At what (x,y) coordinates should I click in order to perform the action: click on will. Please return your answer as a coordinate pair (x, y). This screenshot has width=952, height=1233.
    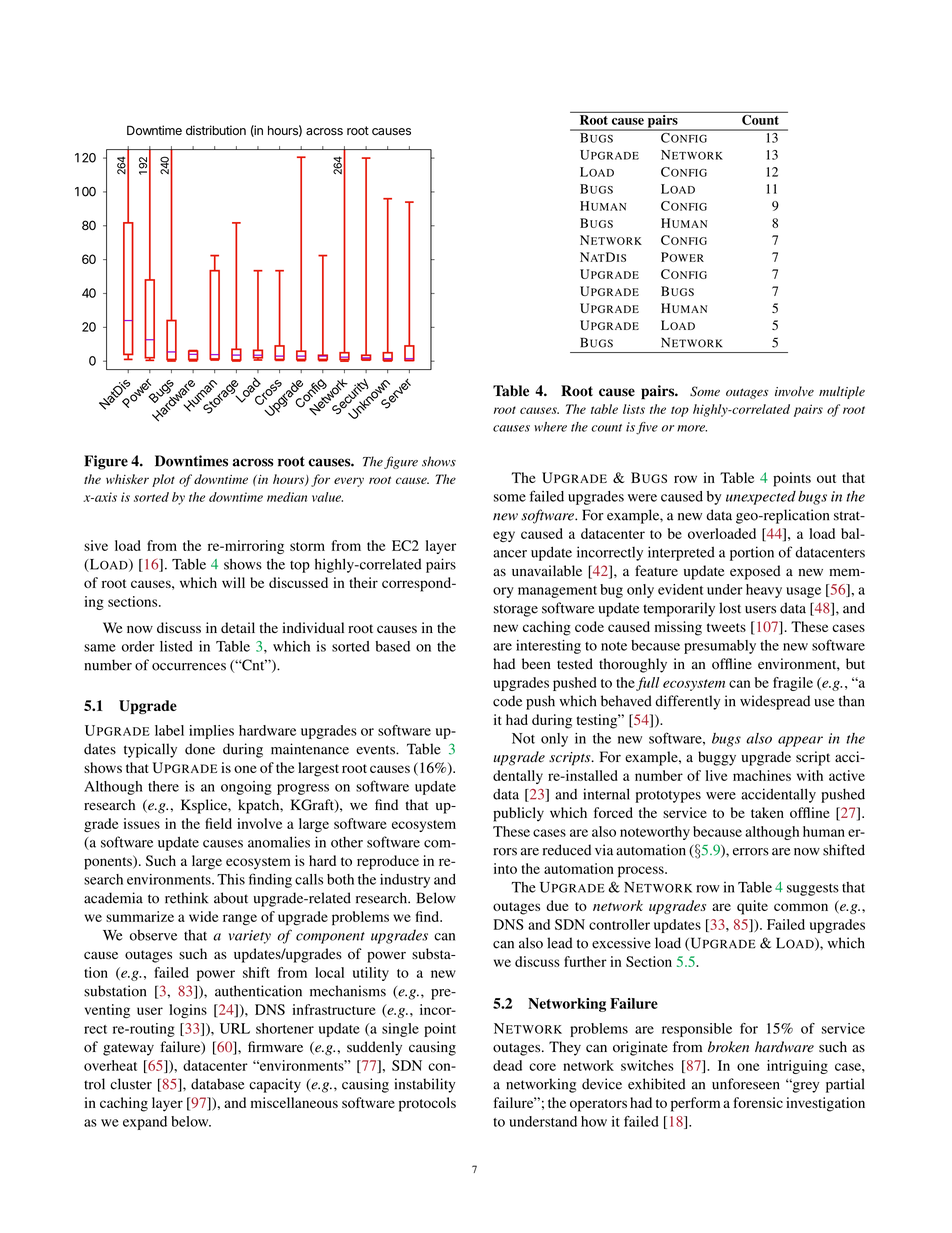
    Looking at the image, I should click on (233, 582).
